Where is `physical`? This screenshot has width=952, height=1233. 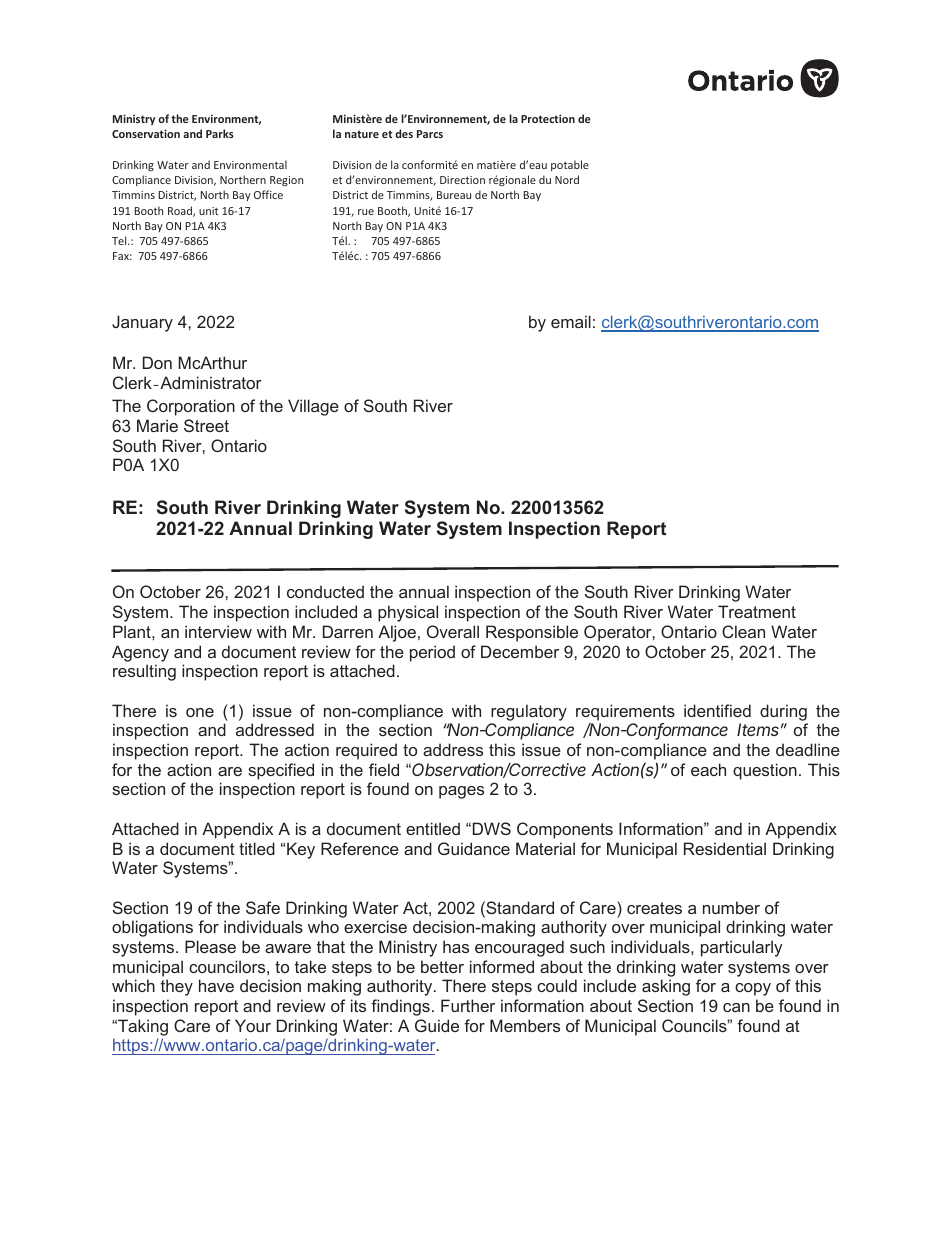
physical is located at coordinates (408, 613).
